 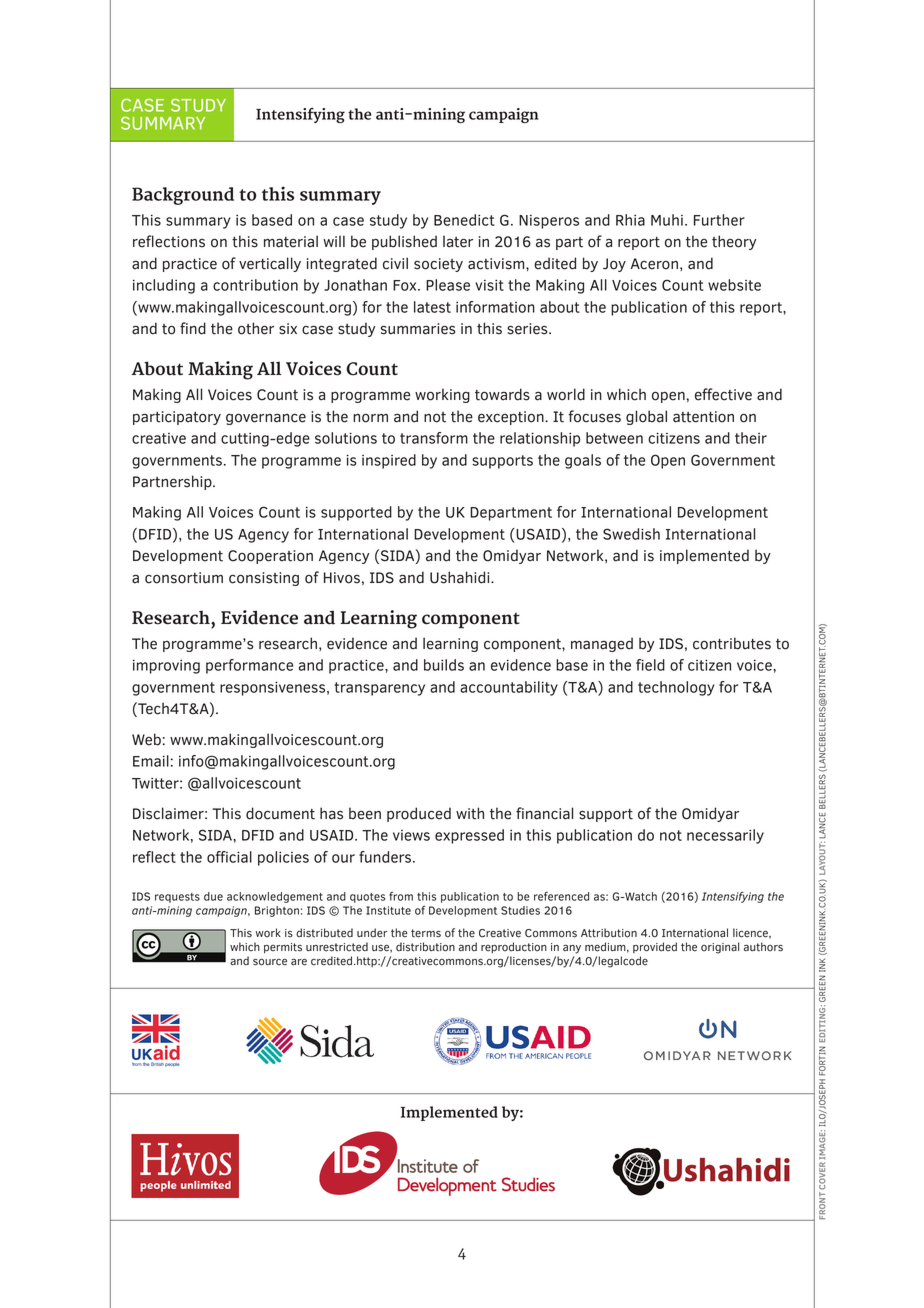 I want to click on with, so click(x=470, y=813).
